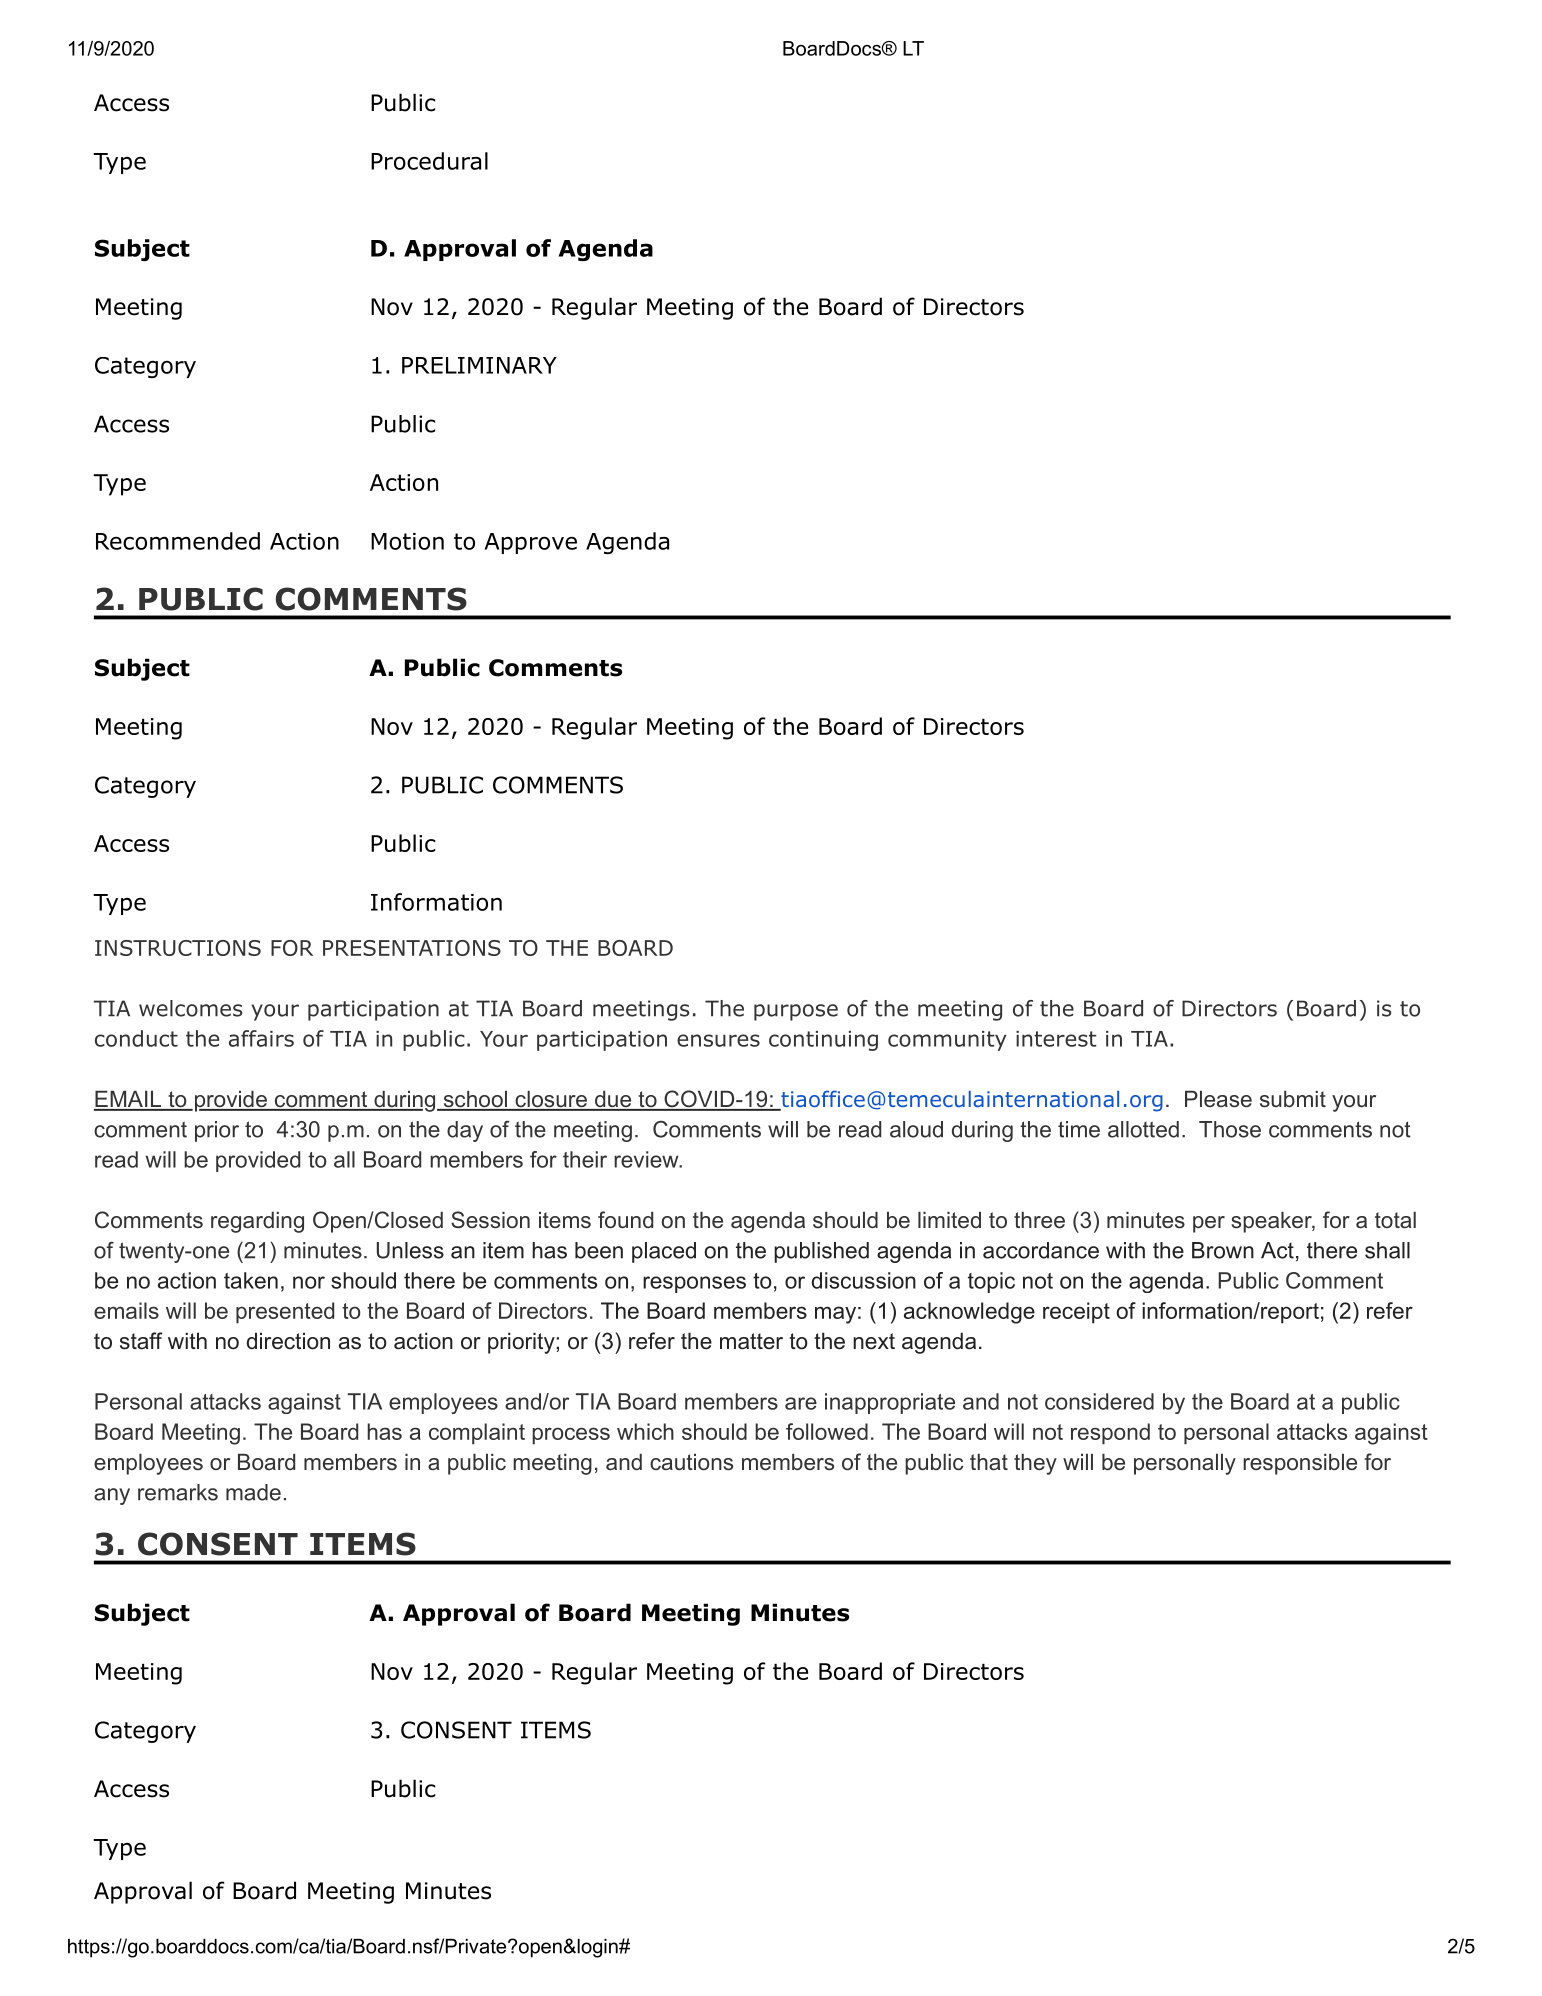 This screenshot has height=1996, width=1542. What do you see at coordinates (429, 161) in the screenshot?
I see `Procedural` at bounding box center [429, 161].
